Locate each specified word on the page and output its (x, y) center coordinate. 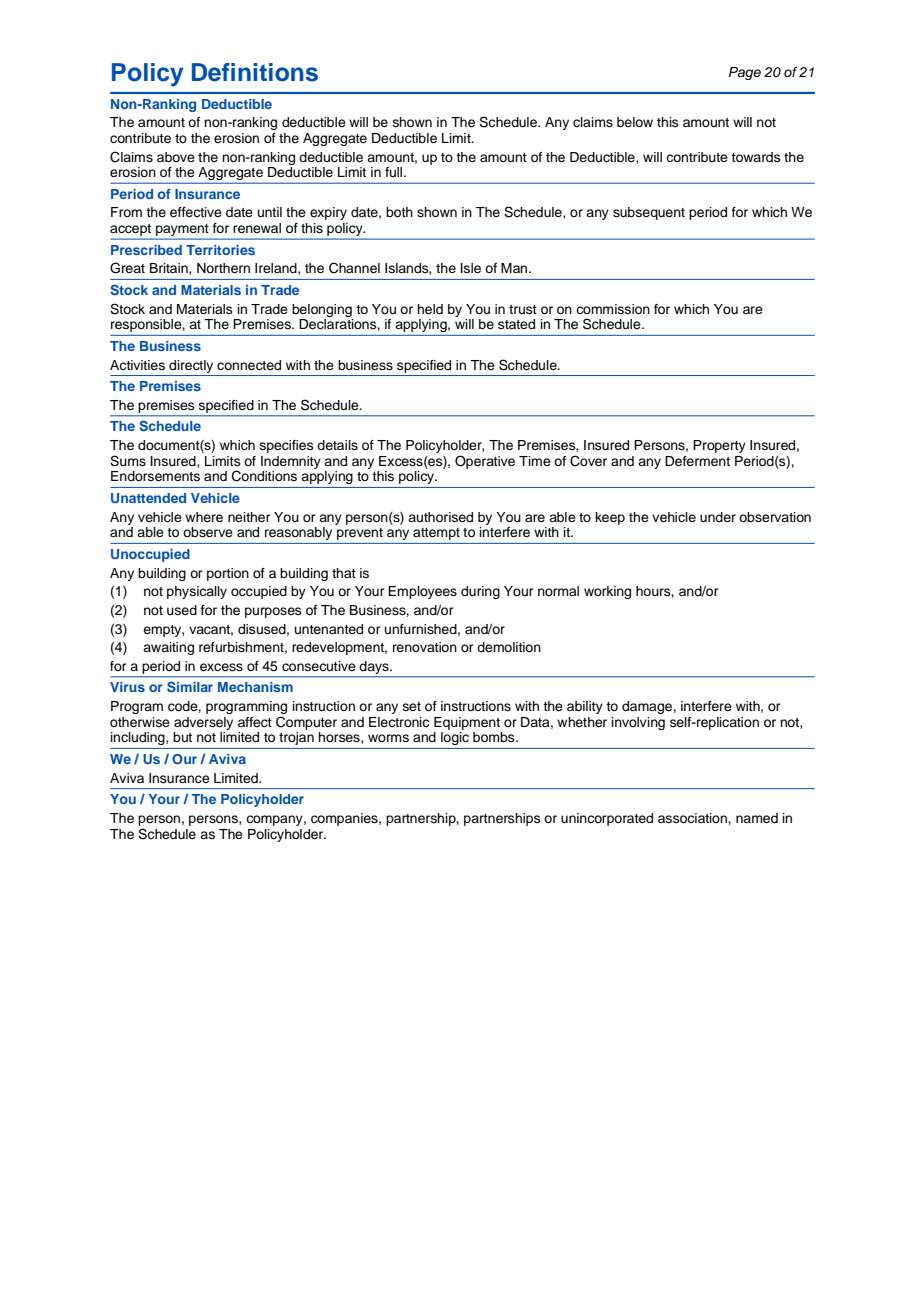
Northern (223, 268)
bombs (495, 737)
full (395, 172)
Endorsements (155, 476)
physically (197, 592)
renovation (425, 647)
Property (719, 446)
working (607, 592)
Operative (485, 462)
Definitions (255, 72)
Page (745, 73)
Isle (471, 268)
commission (613, 309)
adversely (203, 723)
